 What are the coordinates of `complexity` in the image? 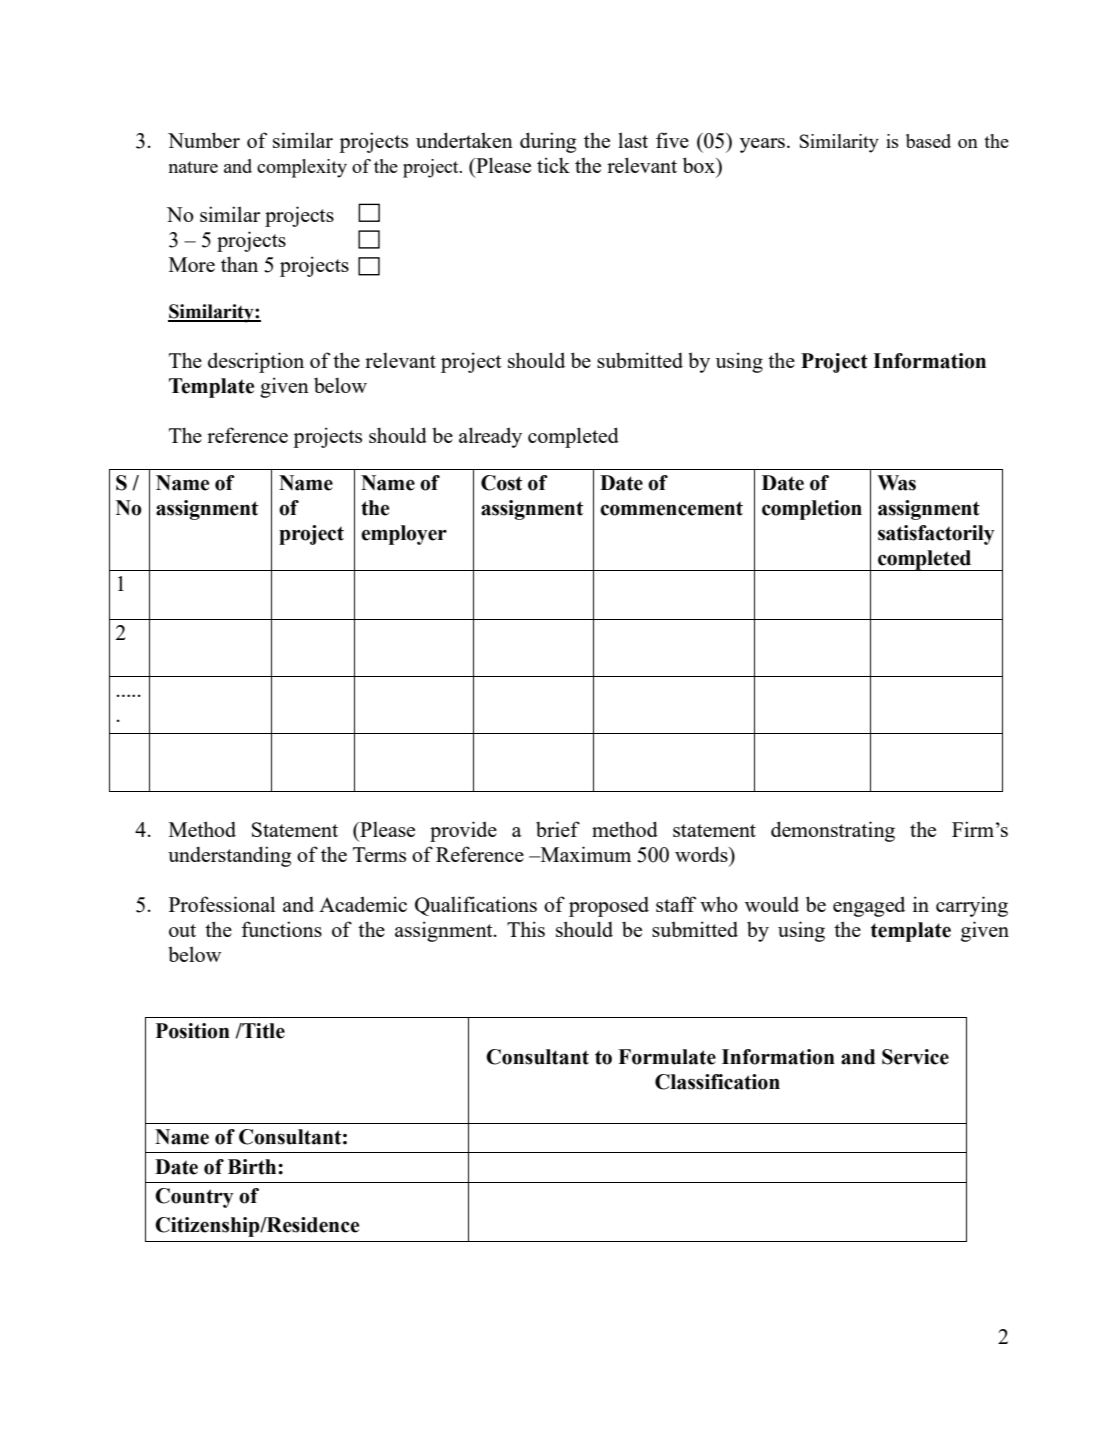 It's located at (302, 168).
